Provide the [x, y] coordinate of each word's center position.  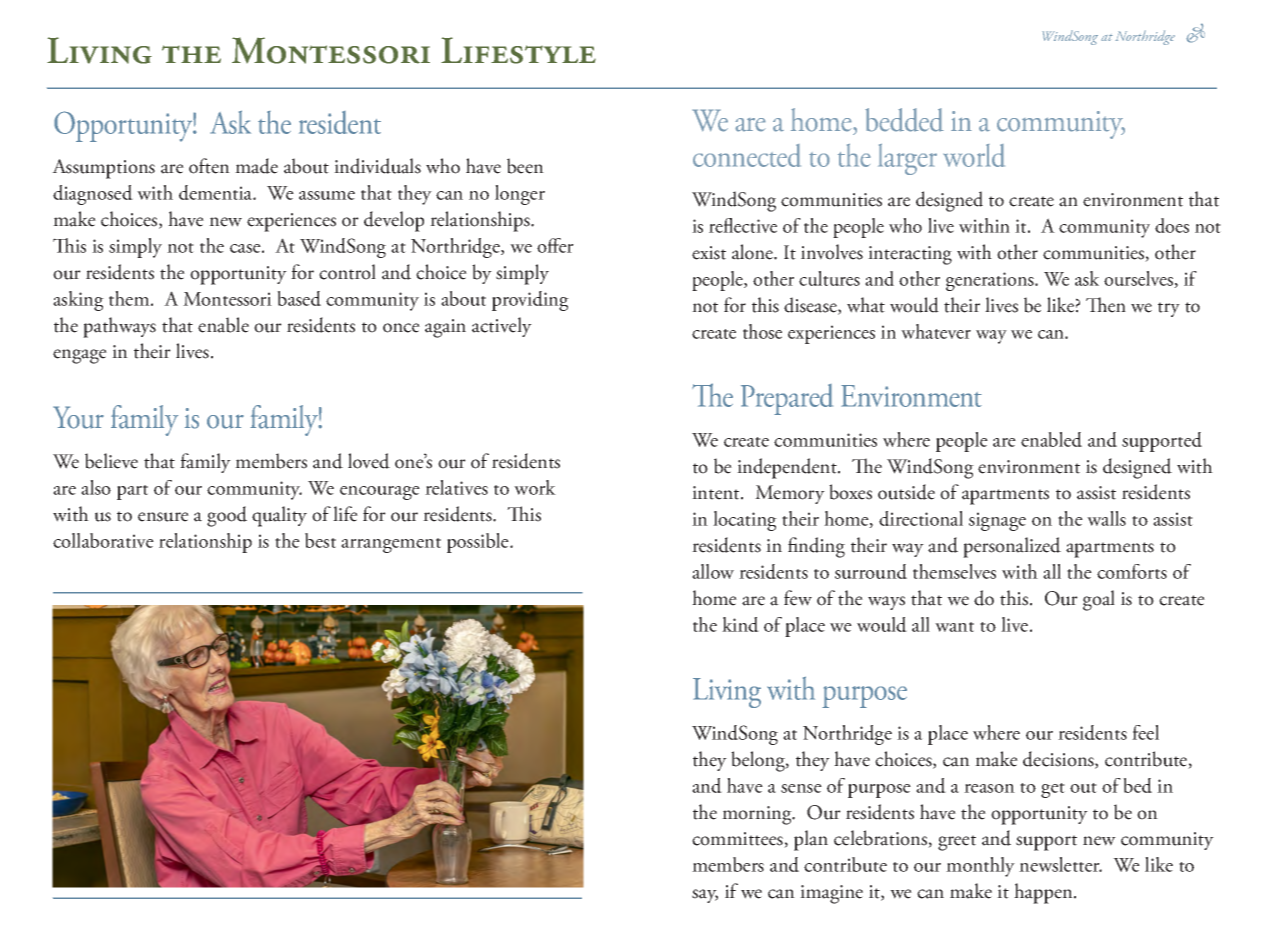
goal [1099, 600]
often [209, 166]
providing [530, 301]
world [974, 155]
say [705, 896]
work [535, 487]
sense [801, 788]
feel [1145, 732]
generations [991, 281]
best [320, 540]
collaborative [103, 540]
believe [111, 461]
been [525, 166]
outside [906, 492]
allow [713, 571]
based [299, 298]
